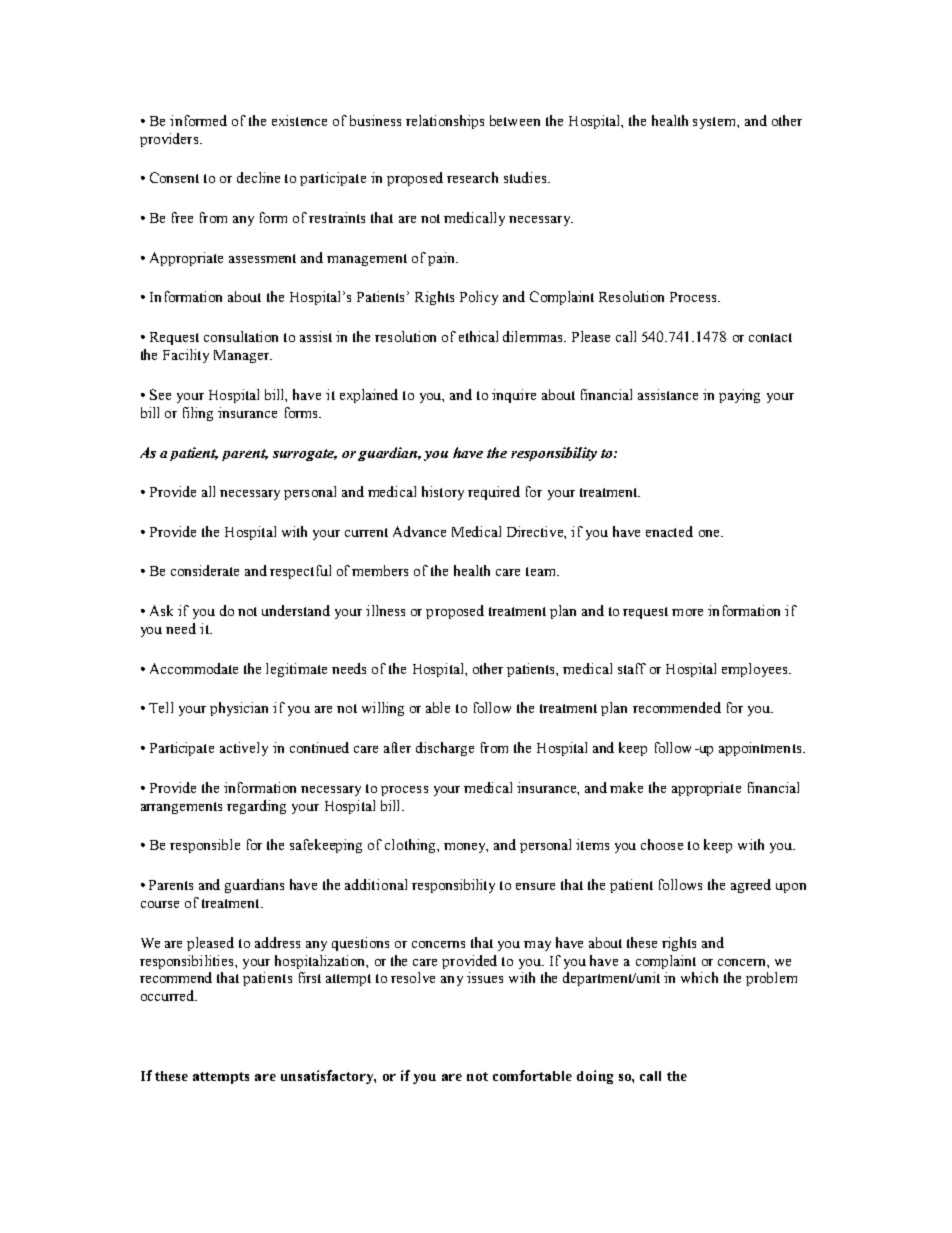 The image size is (952, 1233). I want to click on paying, so click(739, 396).
